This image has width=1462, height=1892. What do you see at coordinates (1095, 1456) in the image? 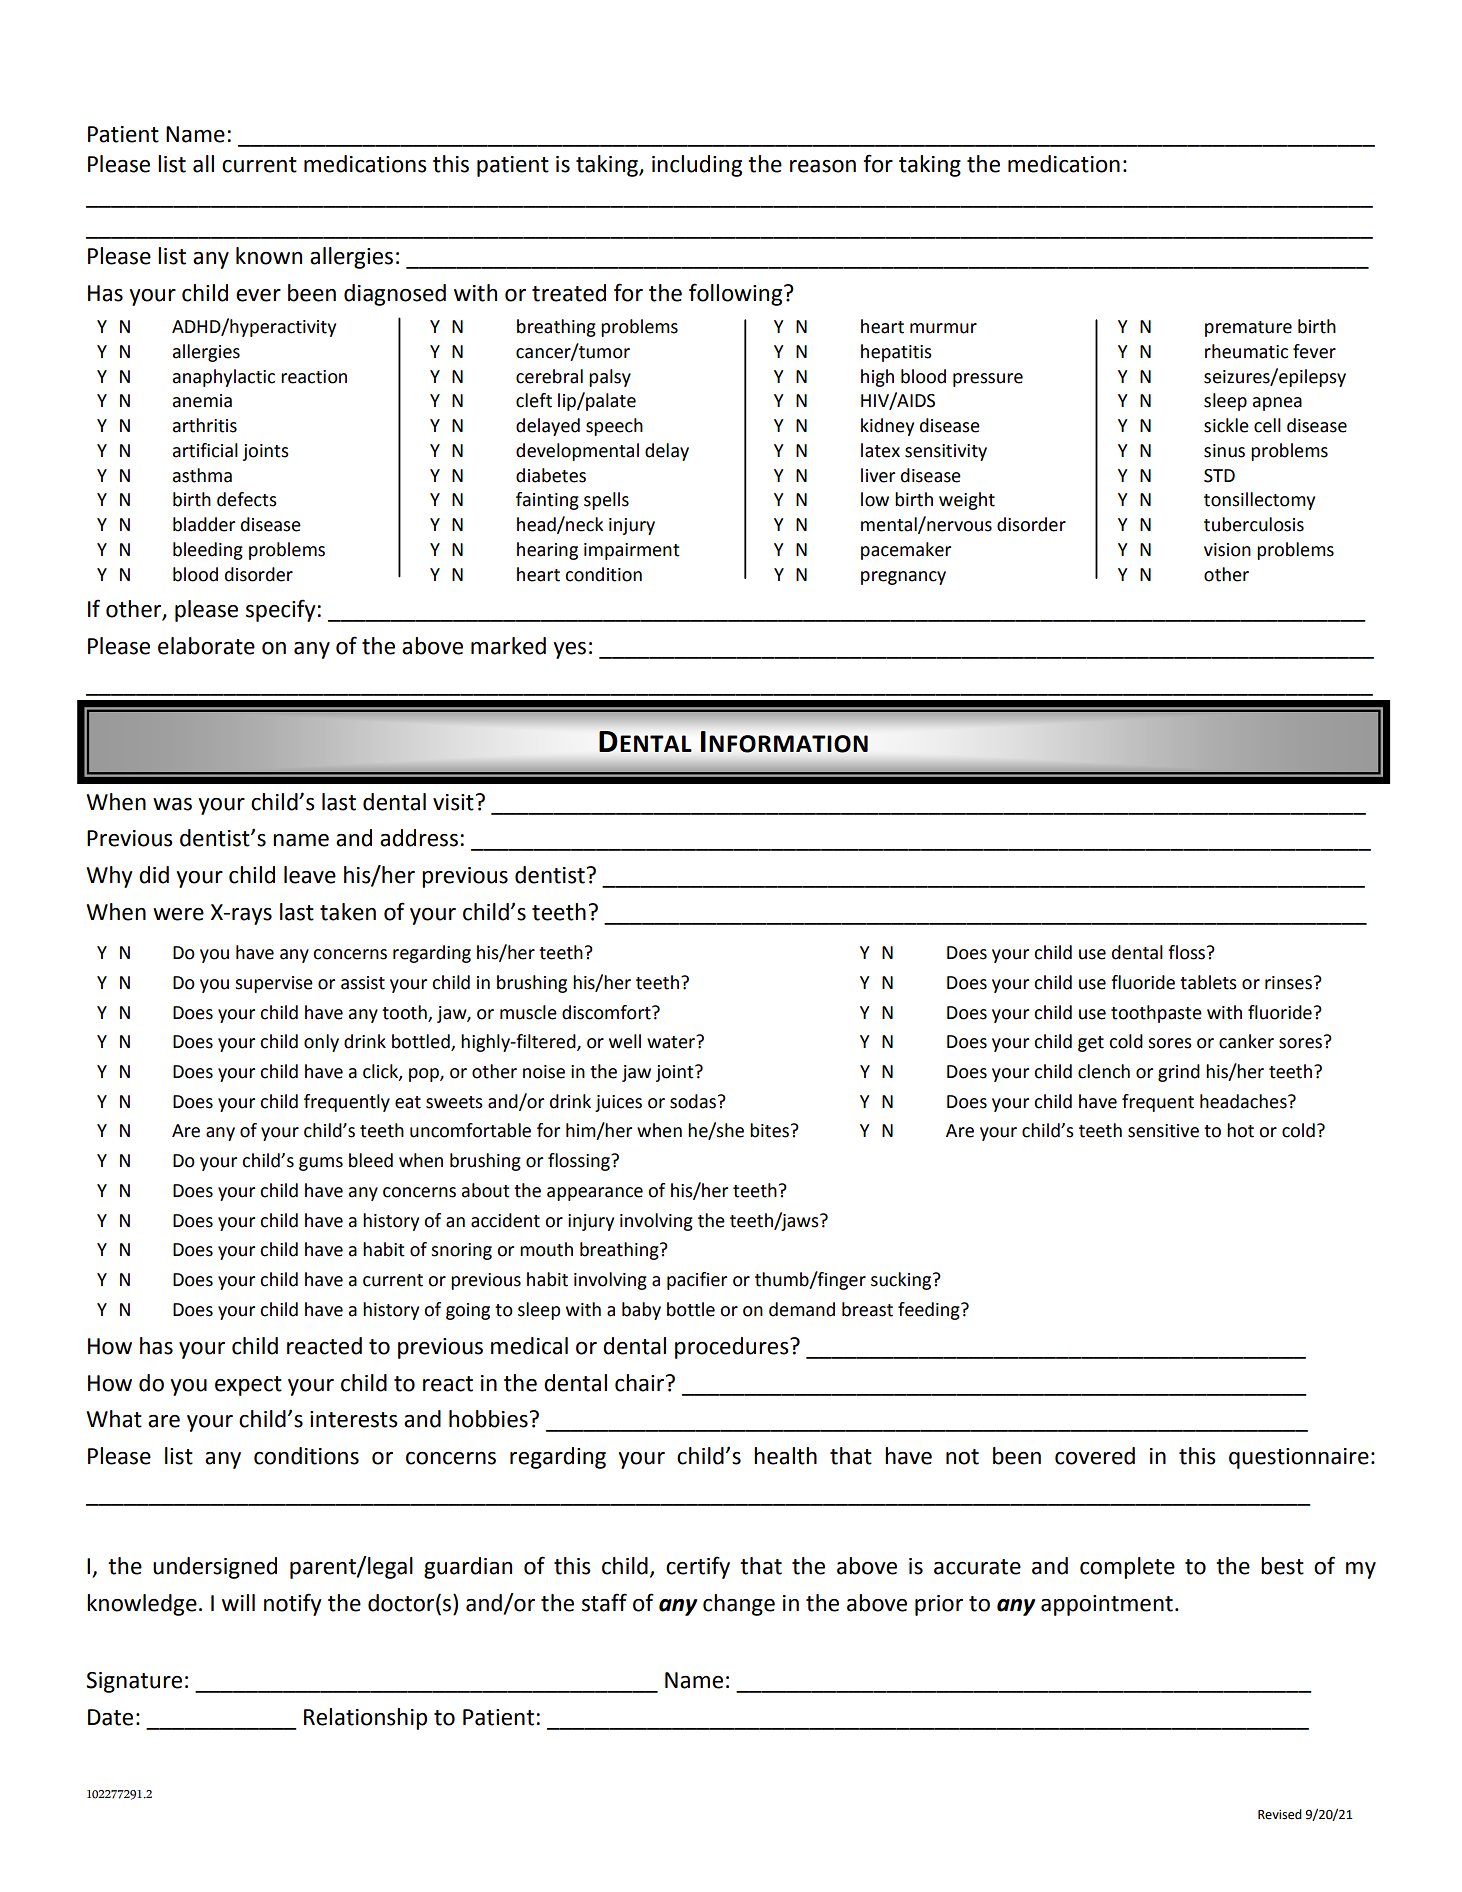
I see `covered` at bounding box center [1095, 1456].
